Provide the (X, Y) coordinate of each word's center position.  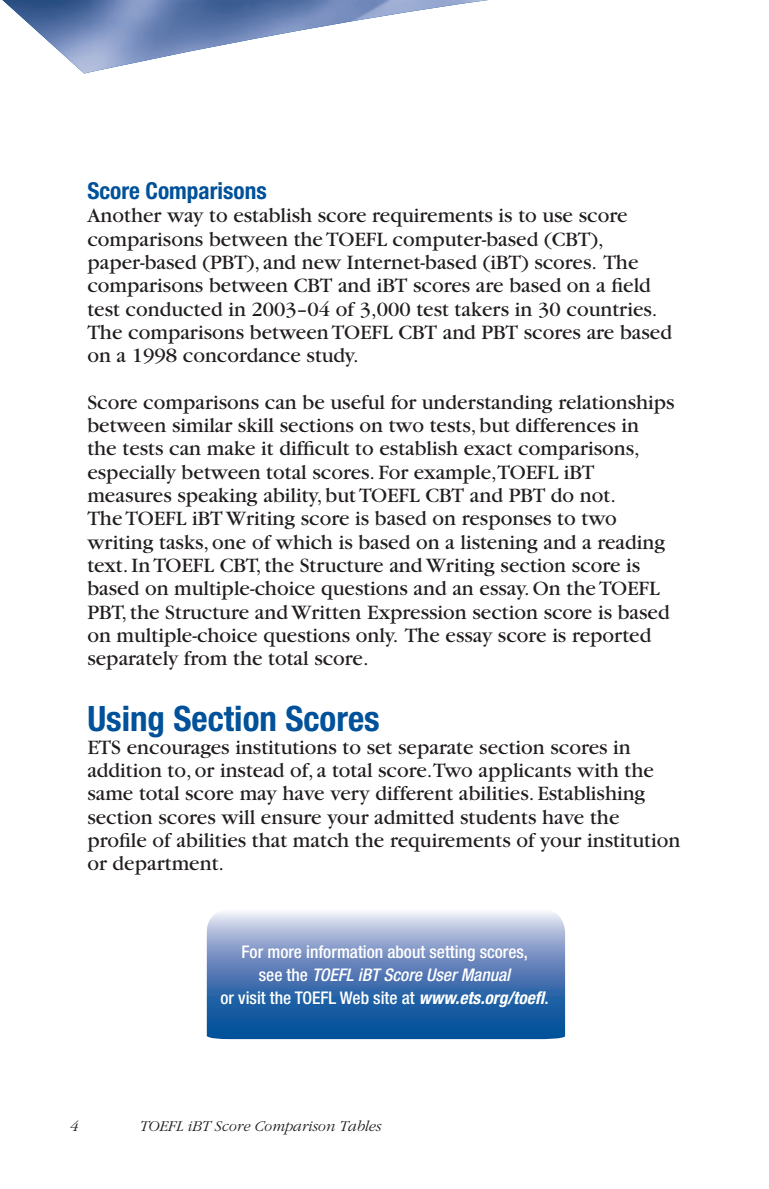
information (344, 951)
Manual (487, 974)
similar (202, 425)
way (185, 219)
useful (358, 402)
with (598, 770)
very (350, 797)
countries (610, 309)
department (167, 865)
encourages (178, 751)
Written (326, 612)
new (321, 264)
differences (566, 425)
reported (611, 637)
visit (252, 997)
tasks (181, 542)
